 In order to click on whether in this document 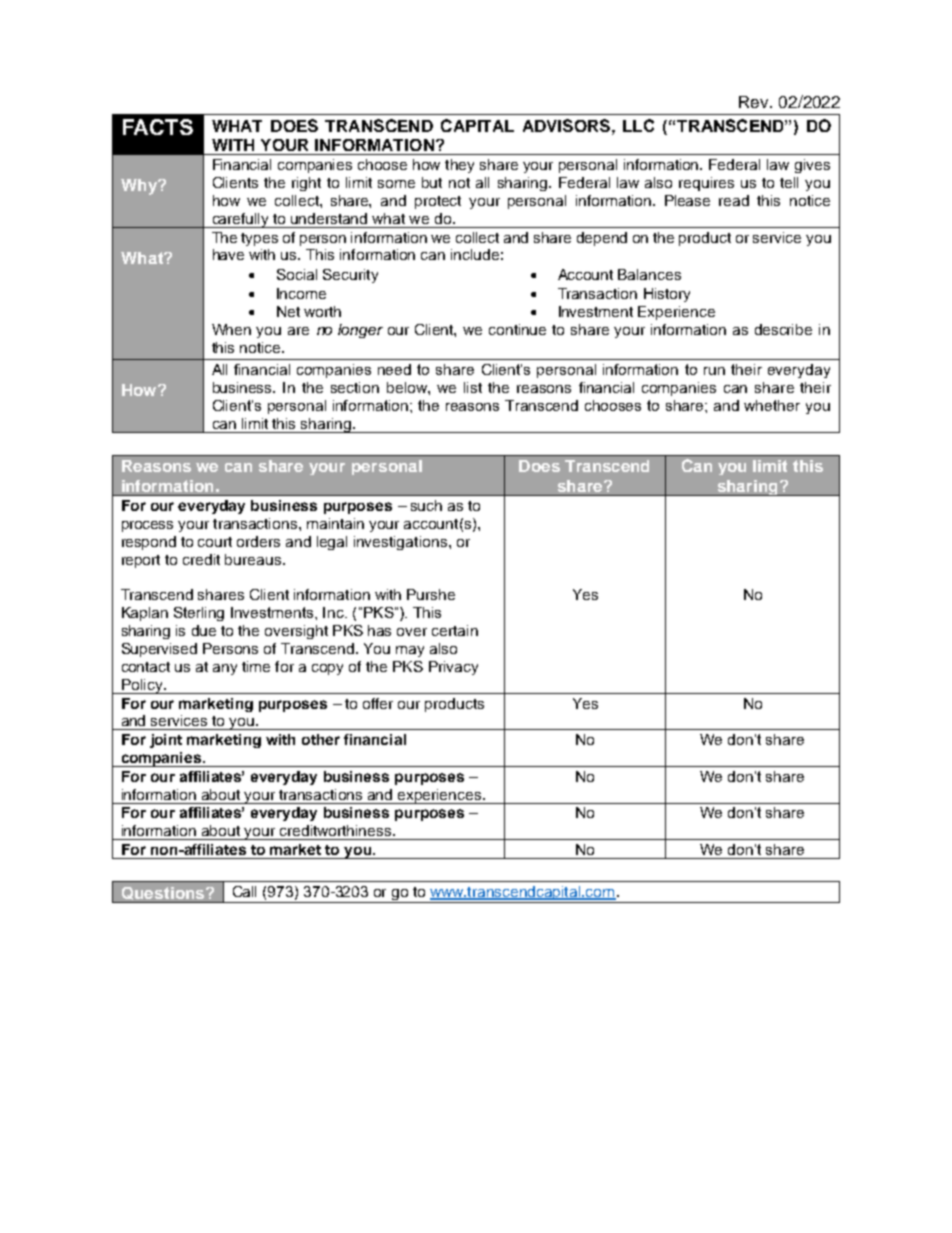, I will do `click(772, 405)`.
